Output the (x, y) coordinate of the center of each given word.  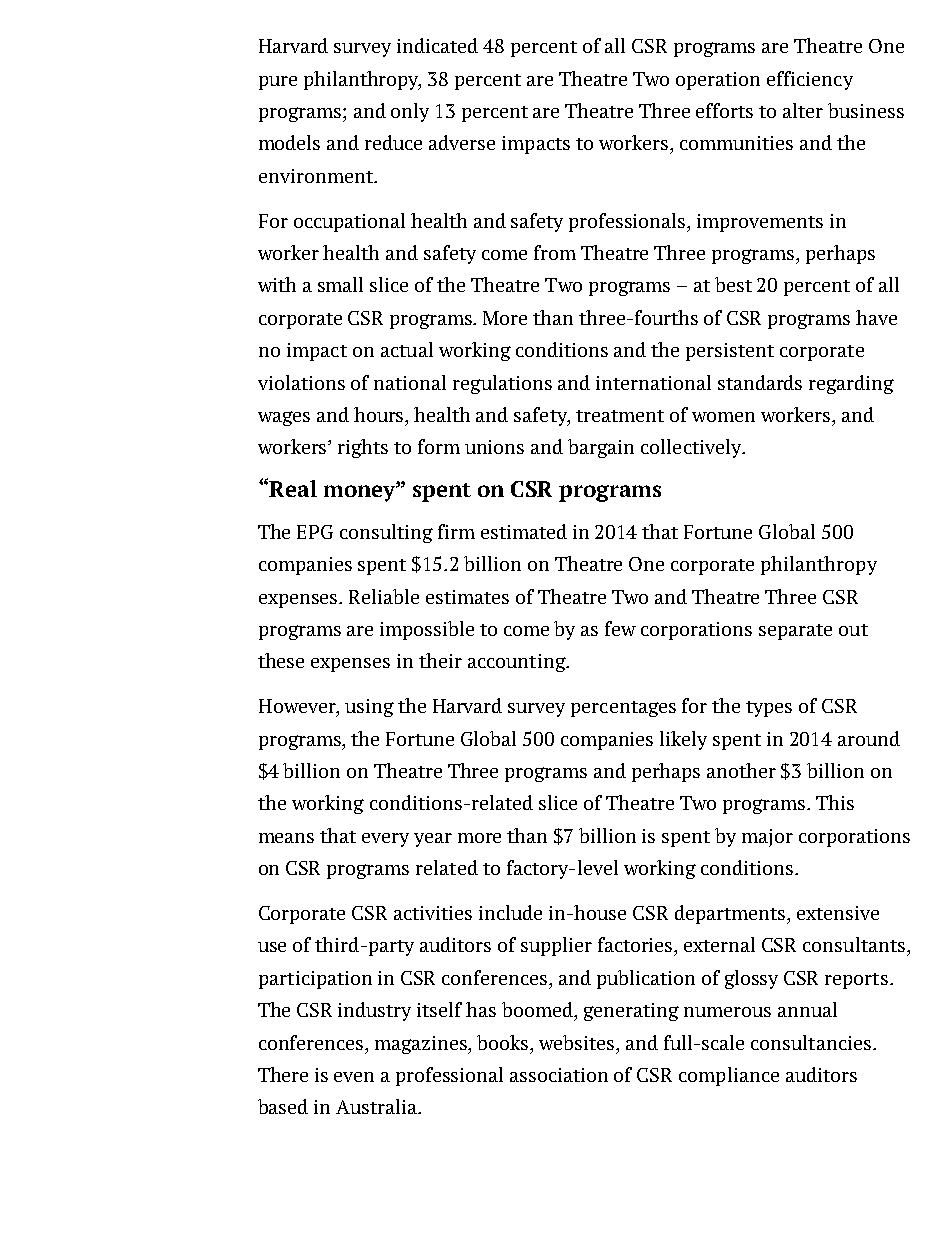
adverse (462, 142)
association (559, 1075)
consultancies (811, 1042)
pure (278, 83)
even (354, 1077)
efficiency (810, 80)
